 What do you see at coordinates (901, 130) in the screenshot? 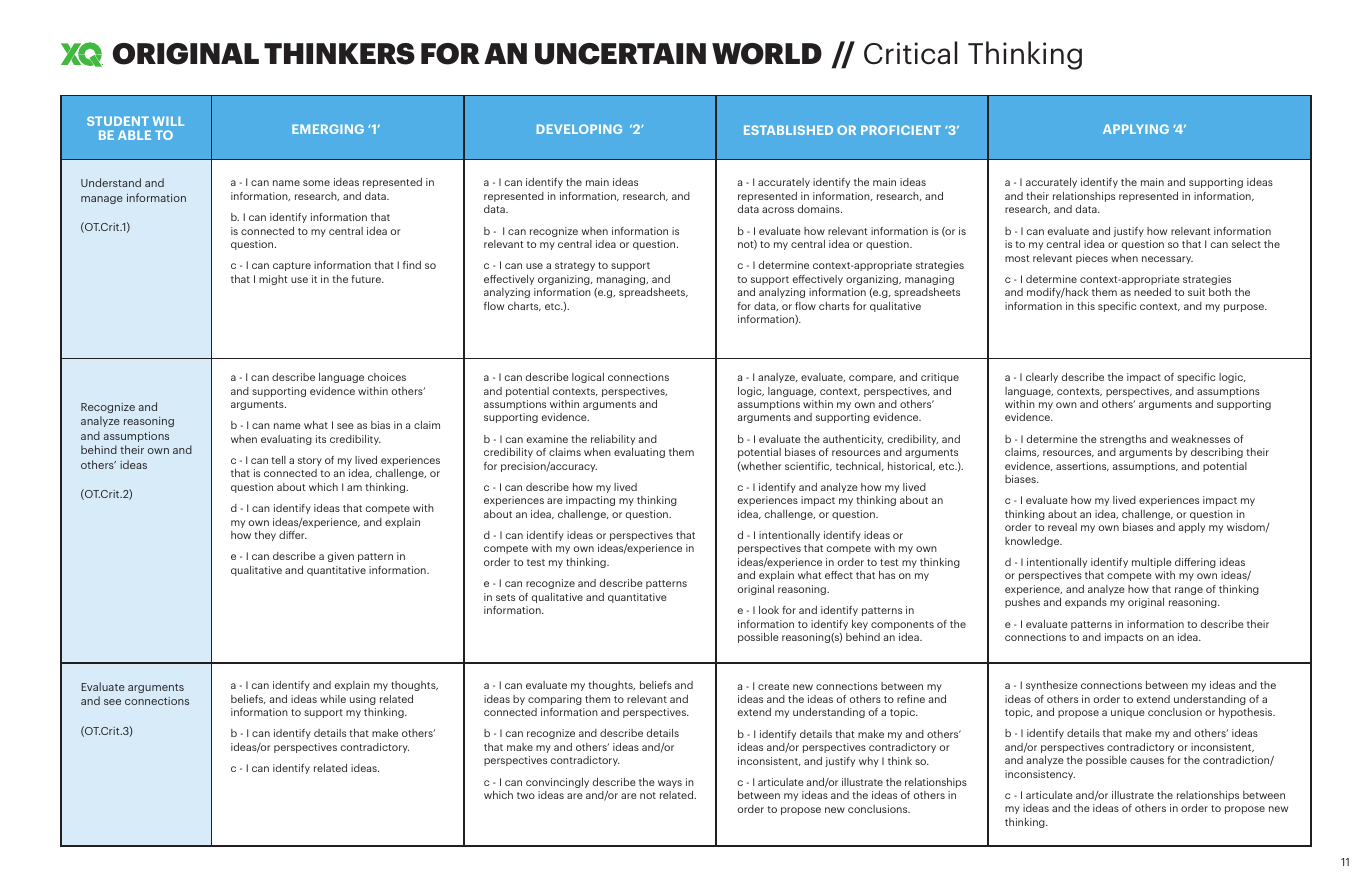
I see `PROFICIENT` at bounding box center [901, 130].
